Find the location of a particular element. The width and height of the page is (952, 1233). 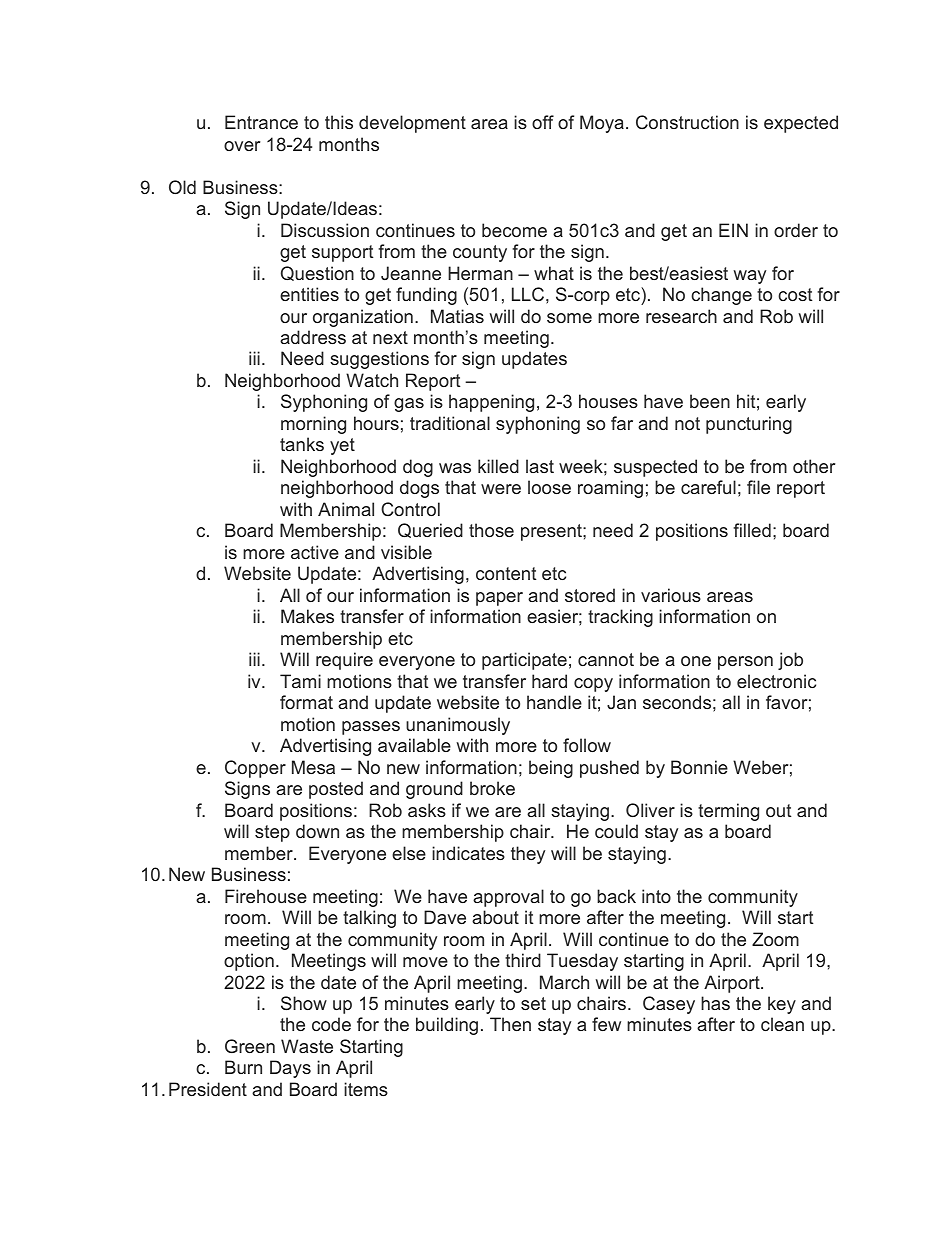

over is located at coordinates (242, 146).
